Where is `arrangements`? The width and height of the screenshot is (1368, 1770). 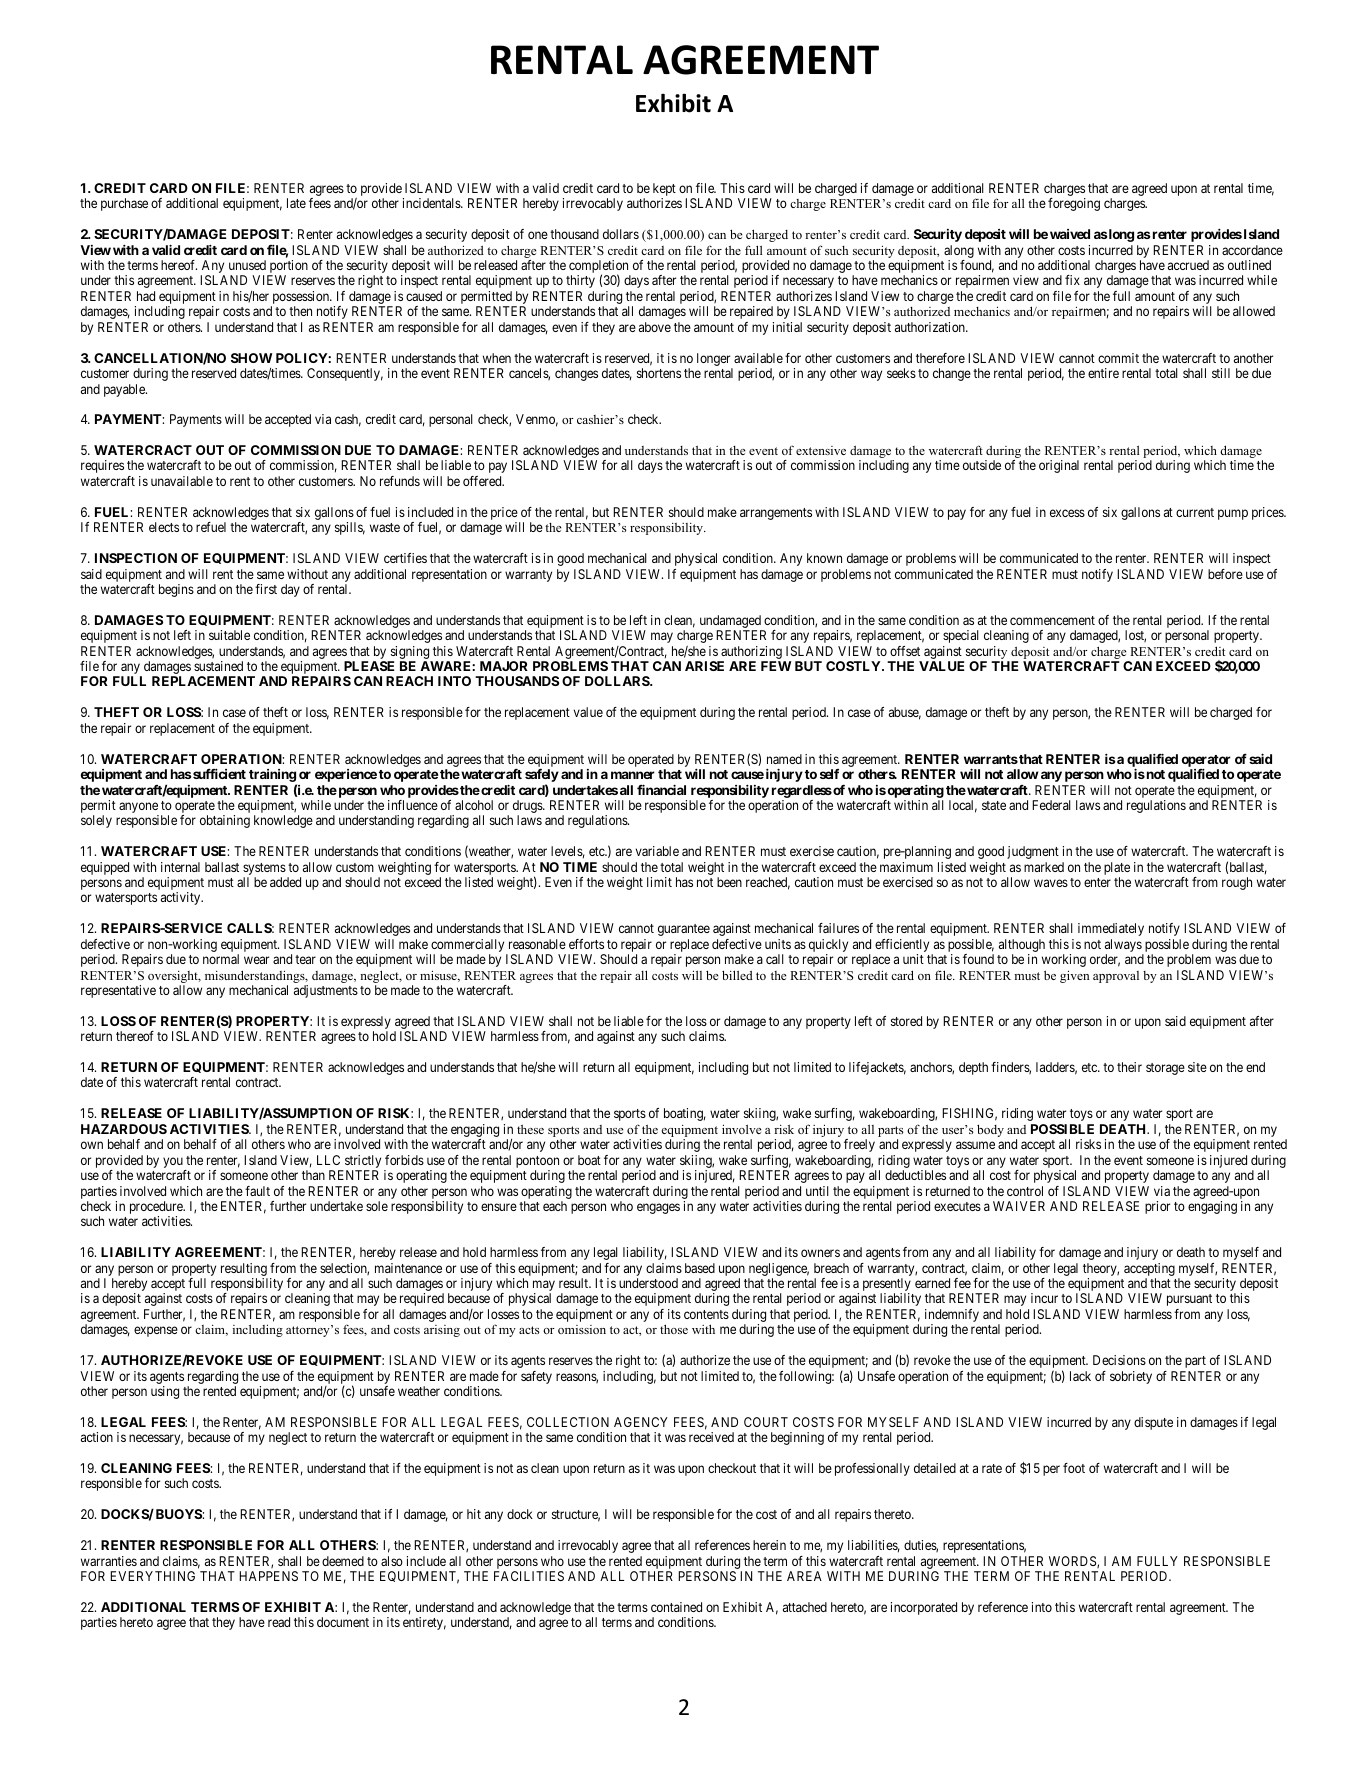 arrangements is located at coordinates (776, 514).
